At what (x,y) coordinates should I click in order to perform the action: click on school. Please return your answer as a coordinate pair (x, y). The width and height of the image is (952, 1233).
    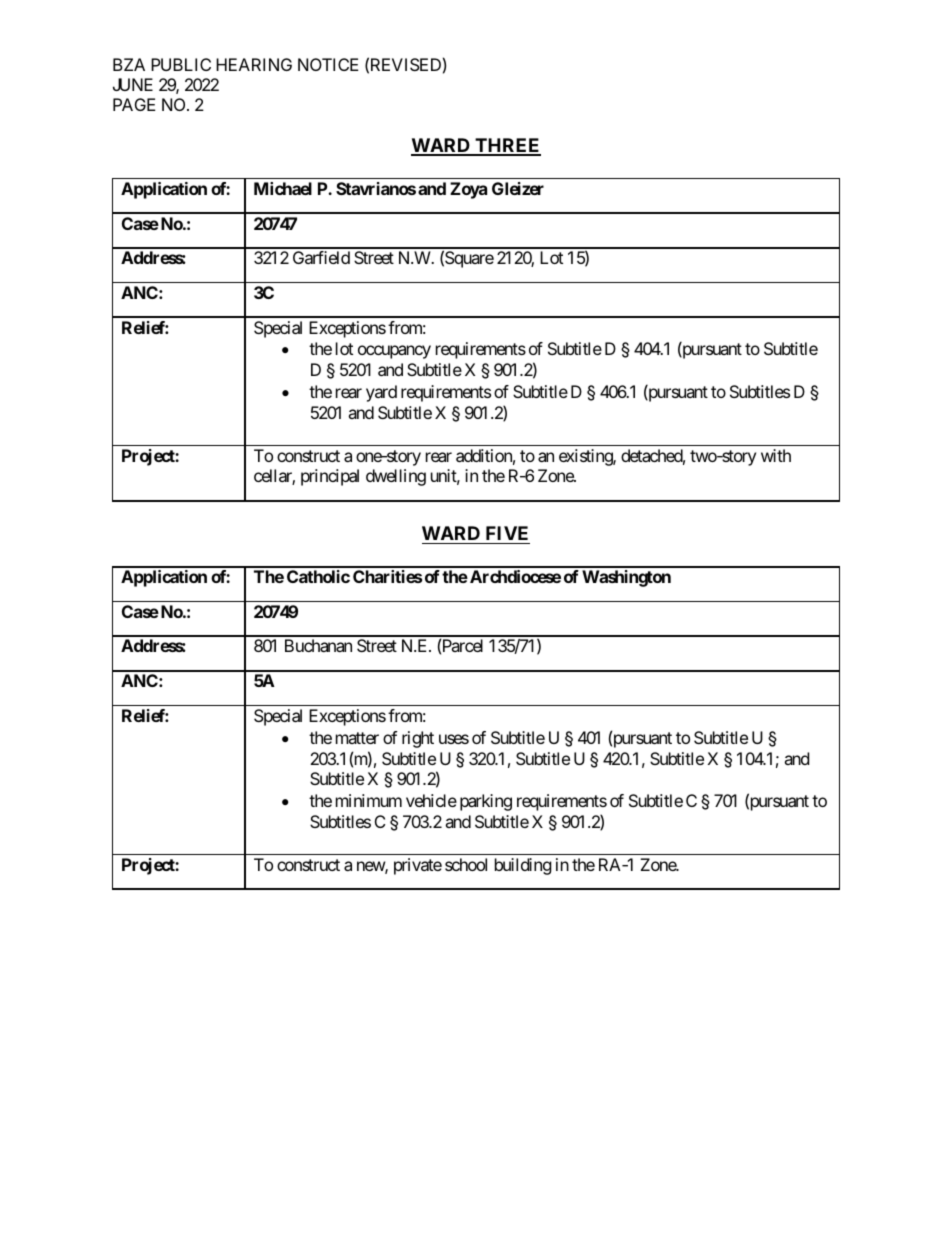
    Looking at the image, I should click on (466, 864).
